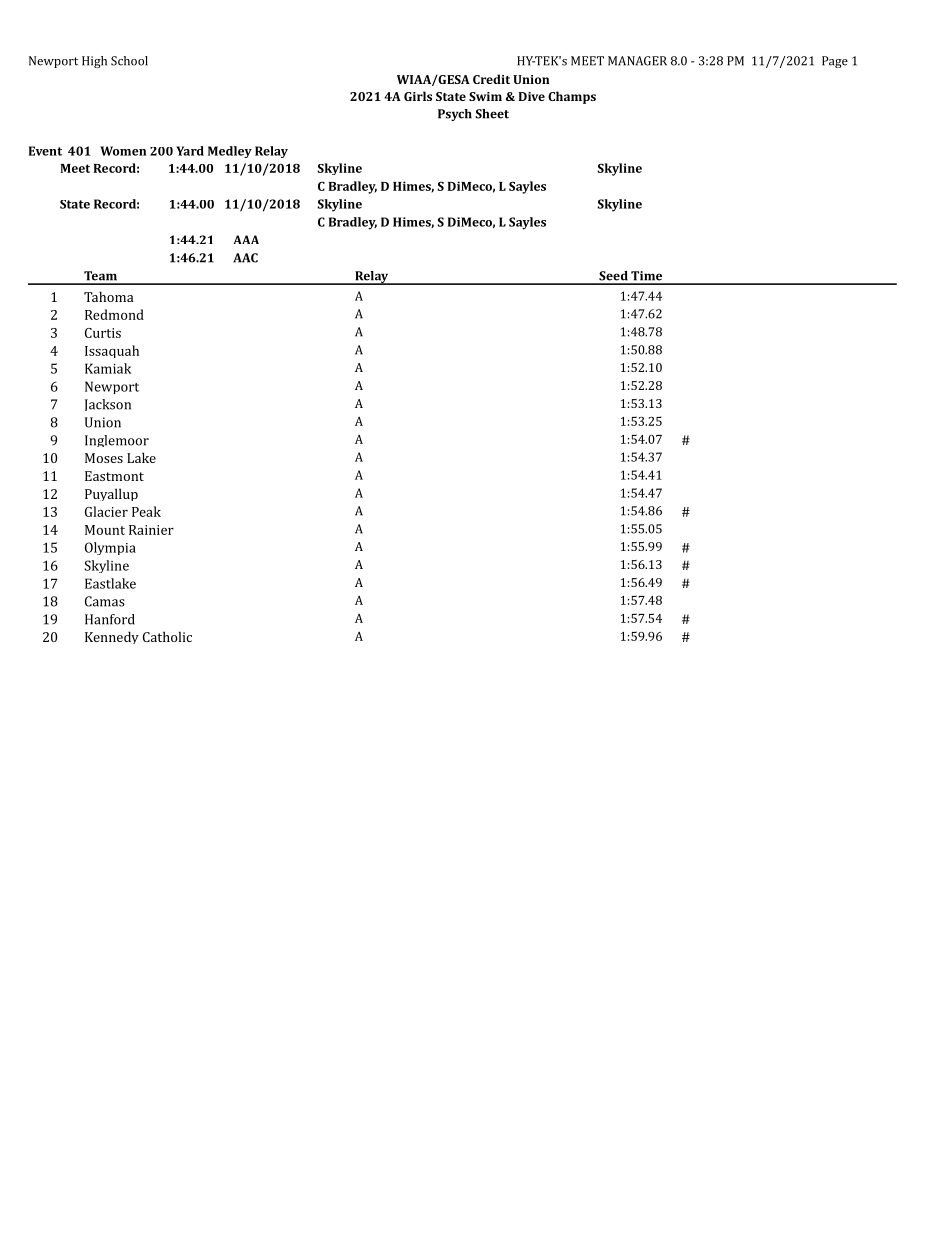 Image resolution: width=952 pixels, height=1233 pixels. Describe the element at coordinates (245, 258) in the screenshot. I see `AAC` at that location.
